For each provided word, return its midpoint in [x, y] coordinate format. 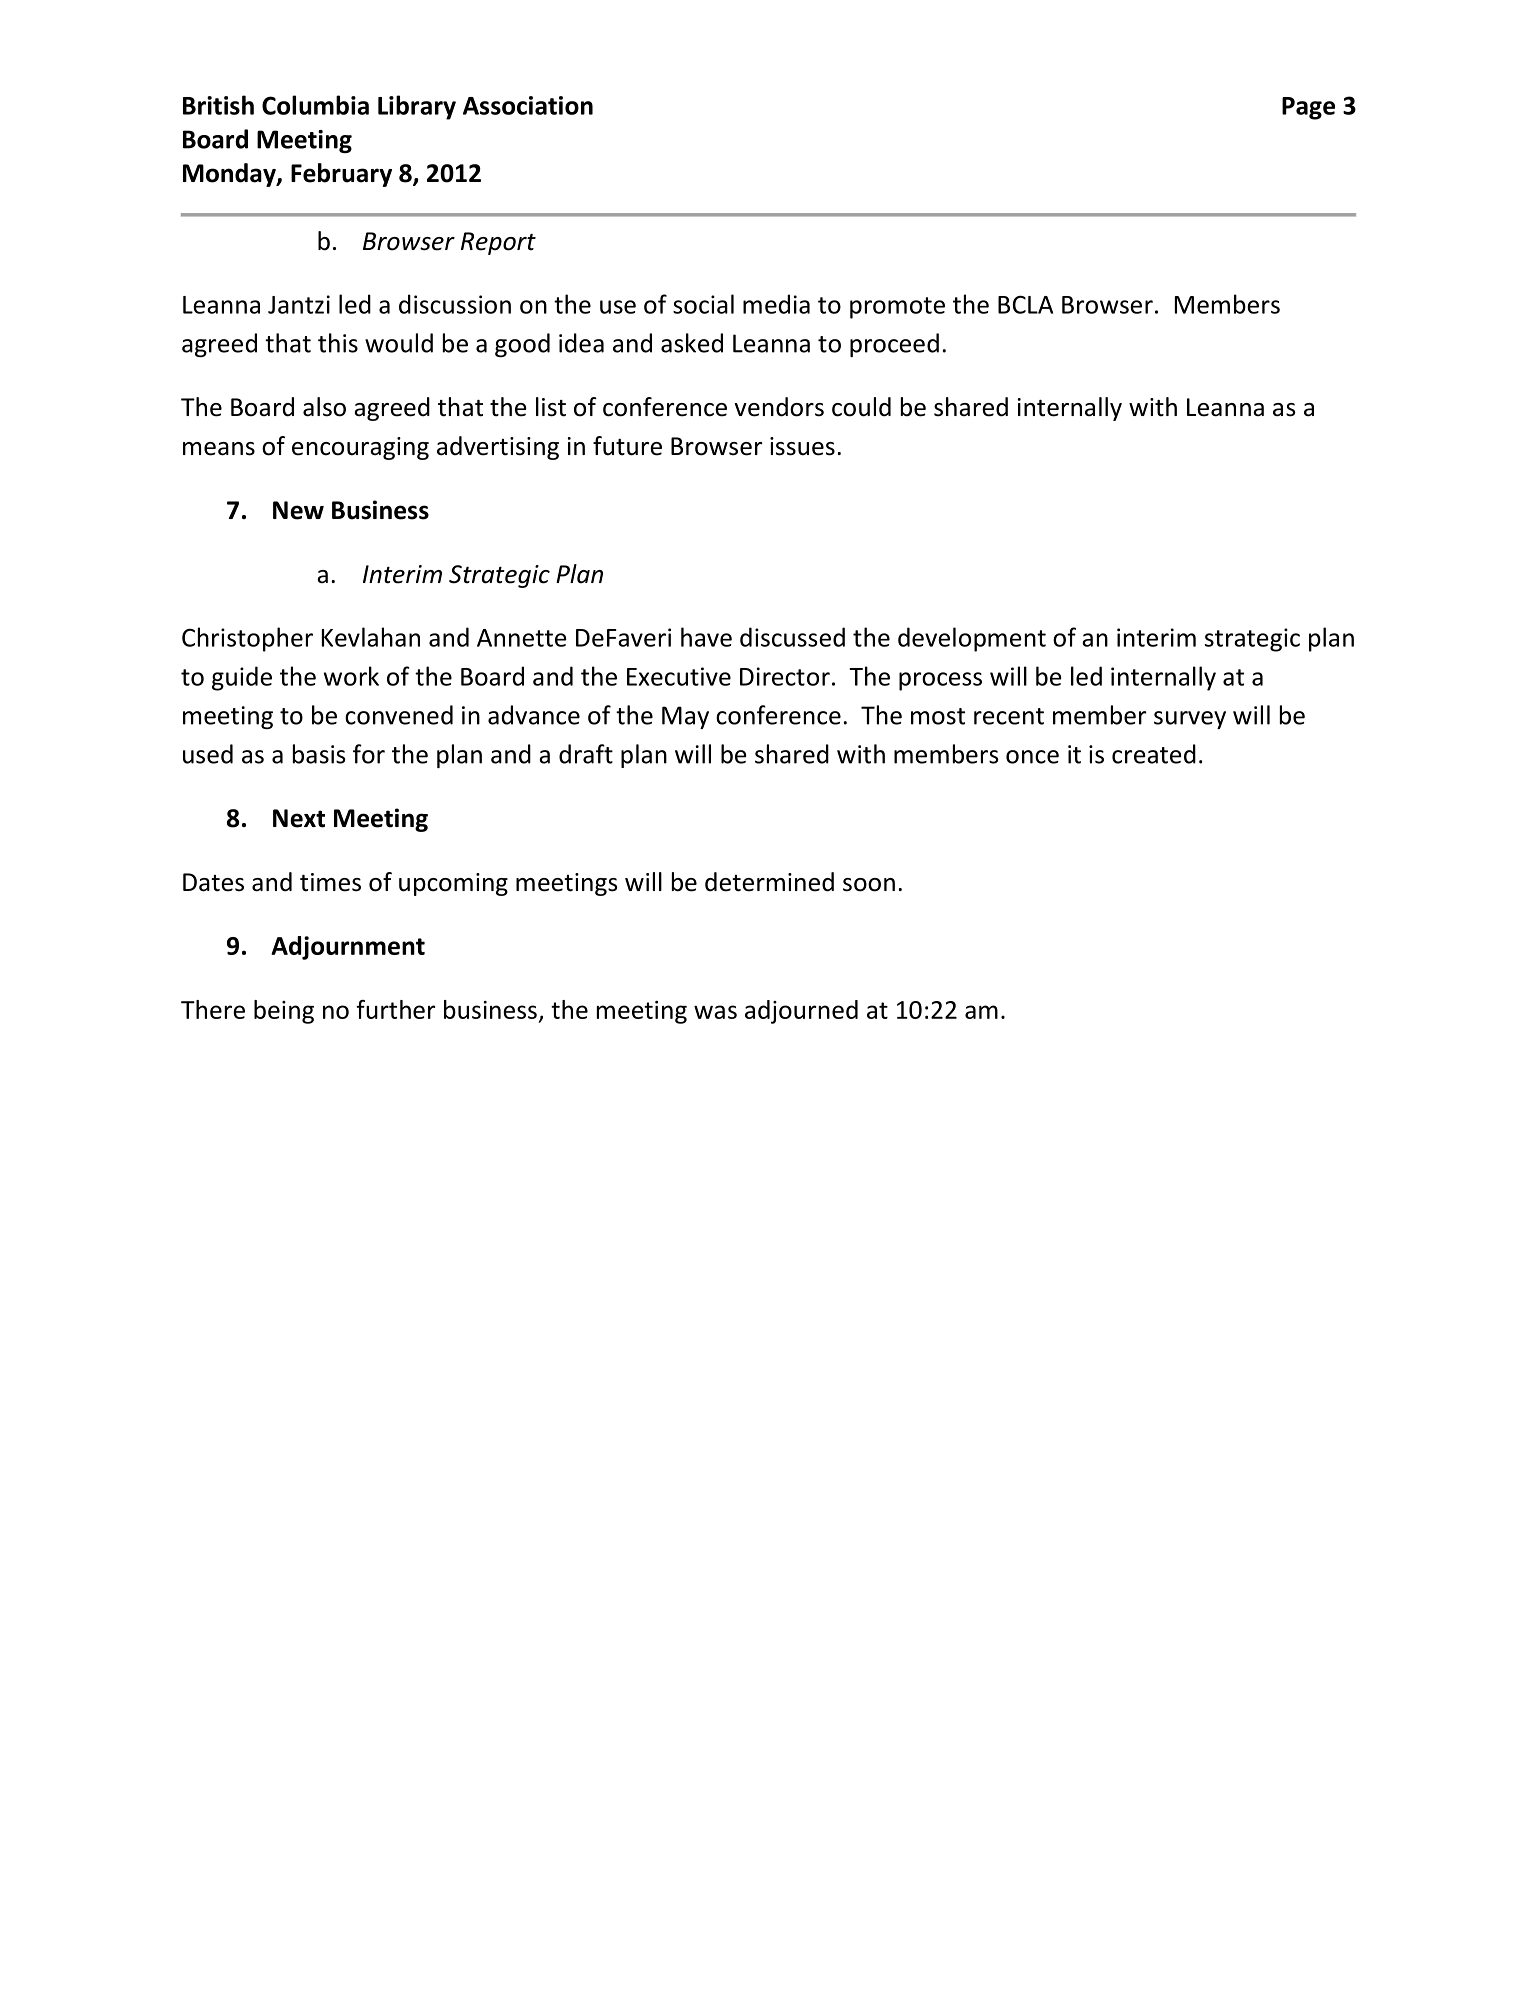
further [395, 1009]
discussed [792, 637]
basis [319, 754]
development [972, 639]
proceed [894, 345]
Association [528, 105]
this [338, 343]
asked [692, 343]
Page [1308, 108]
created [1154, 754]
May [685, 717]
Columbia [315, 105]
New [298, 510]
